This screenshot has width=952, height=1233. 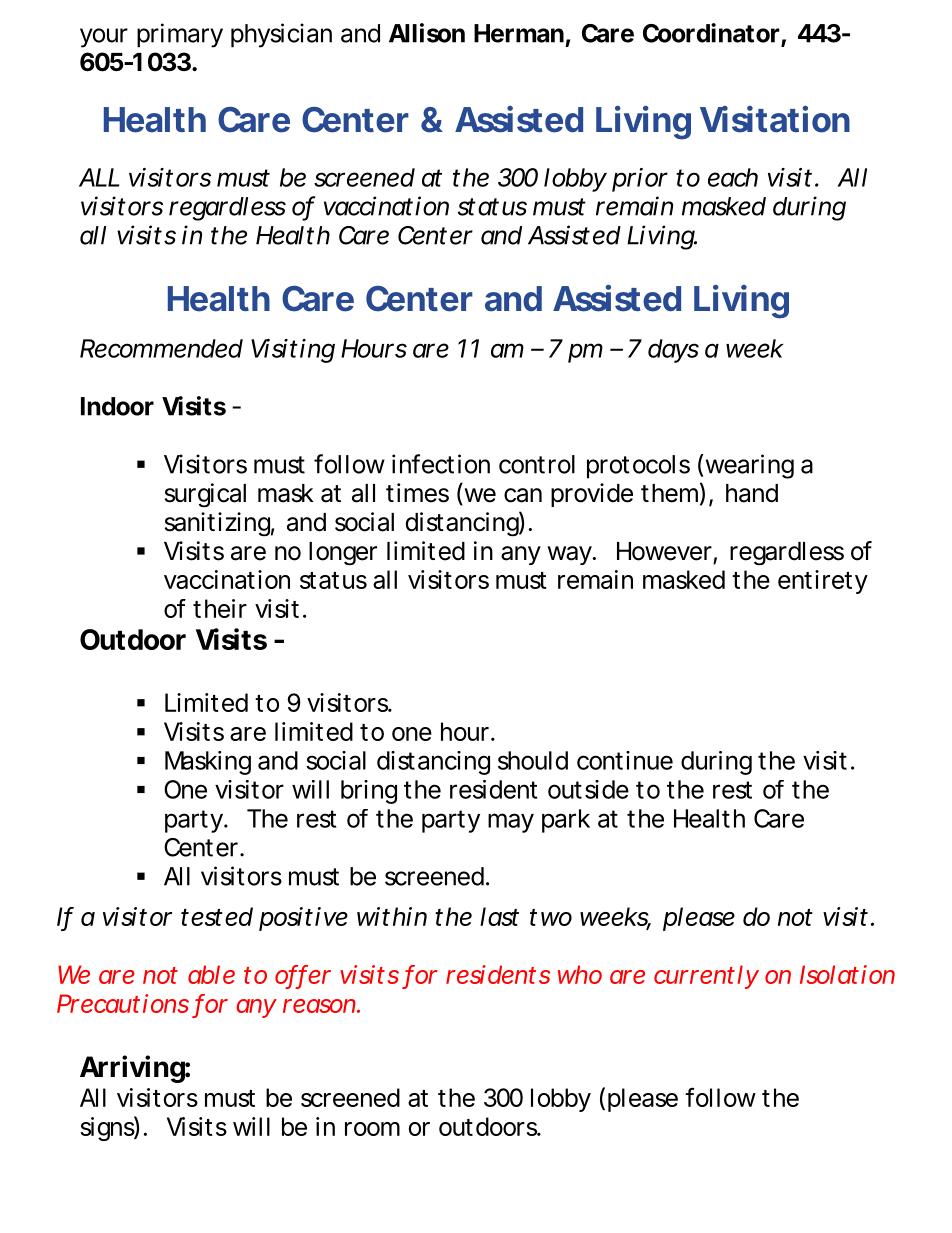 I want to click on currently, so click(x=706, y=977).
